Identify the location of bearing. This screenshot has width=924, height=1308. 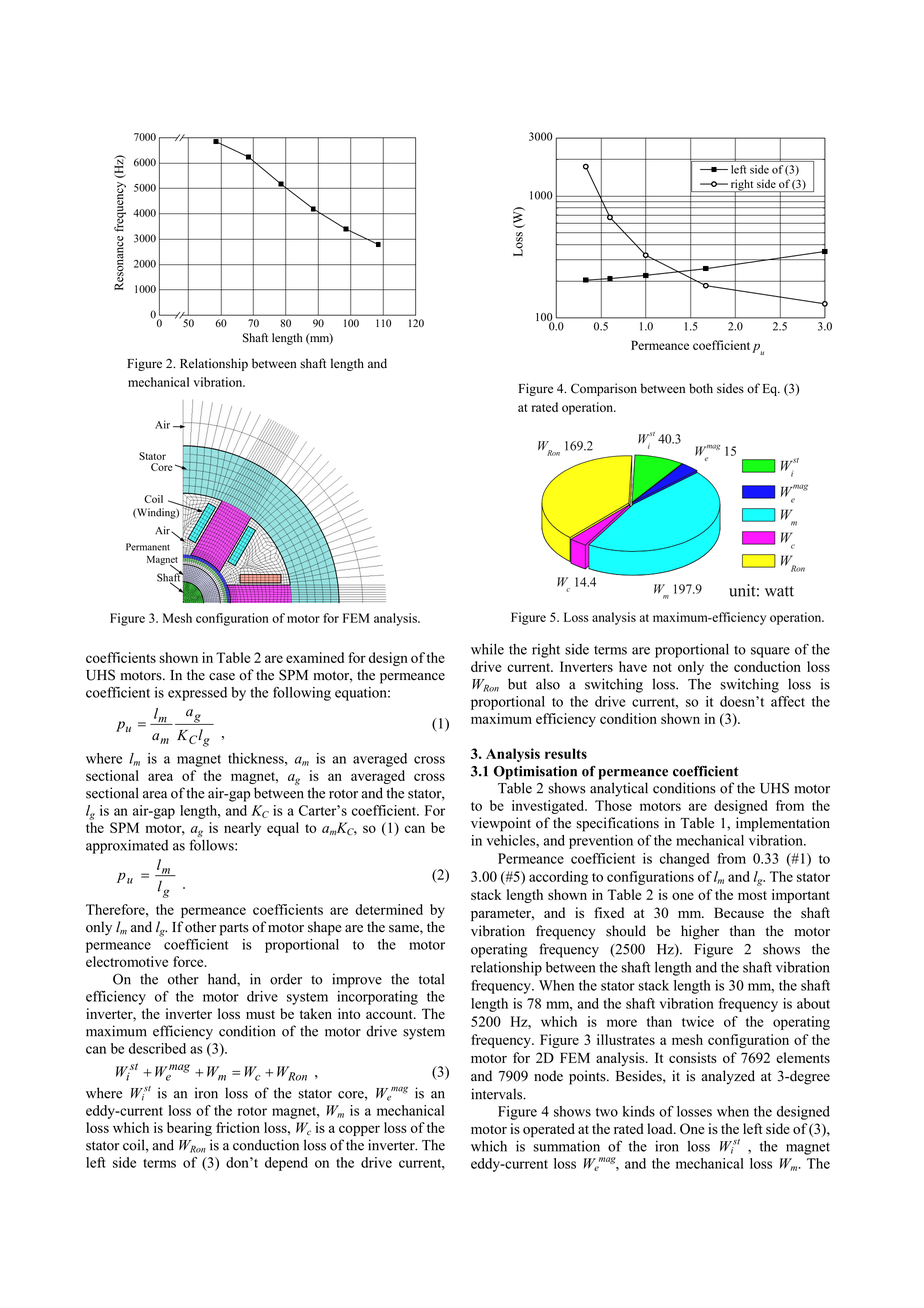
(189, 1129).
